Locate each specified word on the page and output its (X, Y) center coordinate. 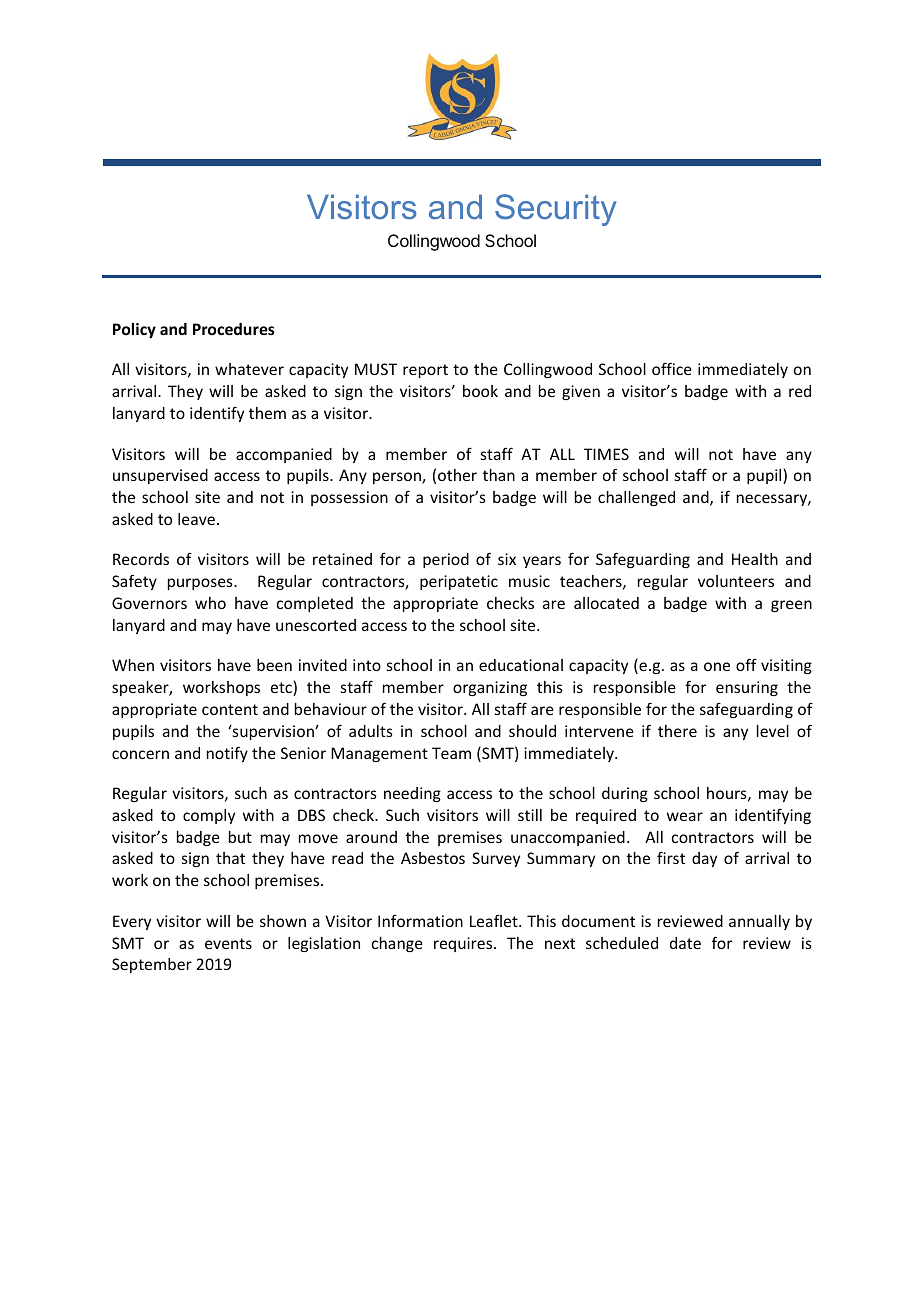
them (267, 413)
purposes (201, 584)
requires (464, 944)
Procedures (234, 329)
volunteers (736, 581)
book (480, 391)
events (228, 943)
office (672, 368)
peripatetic (459, 582)
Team (451, 753)
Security (556, 210)
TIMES (606, 454)
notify (227, 754)
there (677, 731)
